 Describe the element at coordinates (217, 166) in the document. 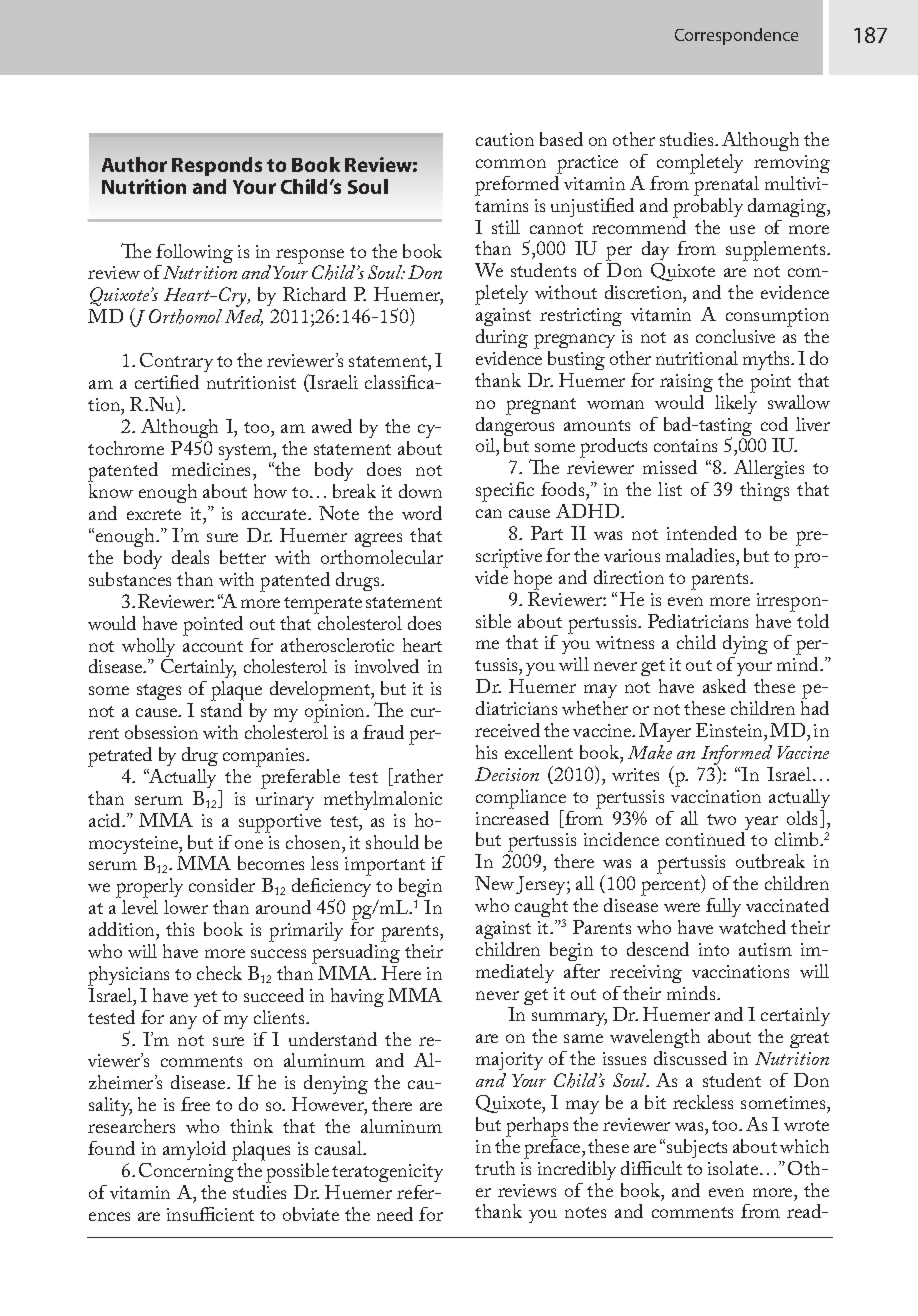

I see `Responds` at that location.
